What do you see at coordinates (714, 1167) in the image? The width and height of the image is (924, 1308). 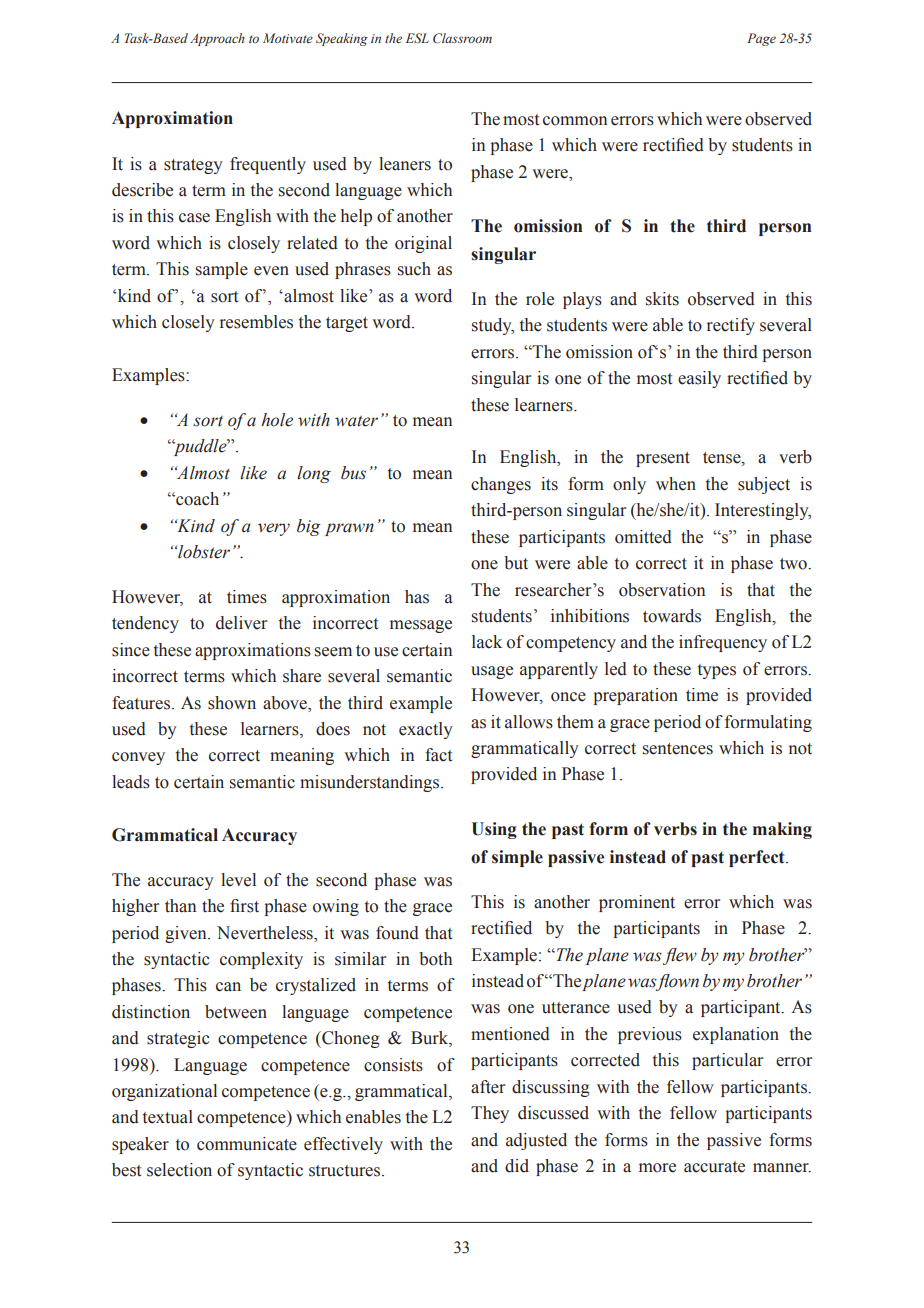 I see `accurate` at bounding box center [714, 1167].
